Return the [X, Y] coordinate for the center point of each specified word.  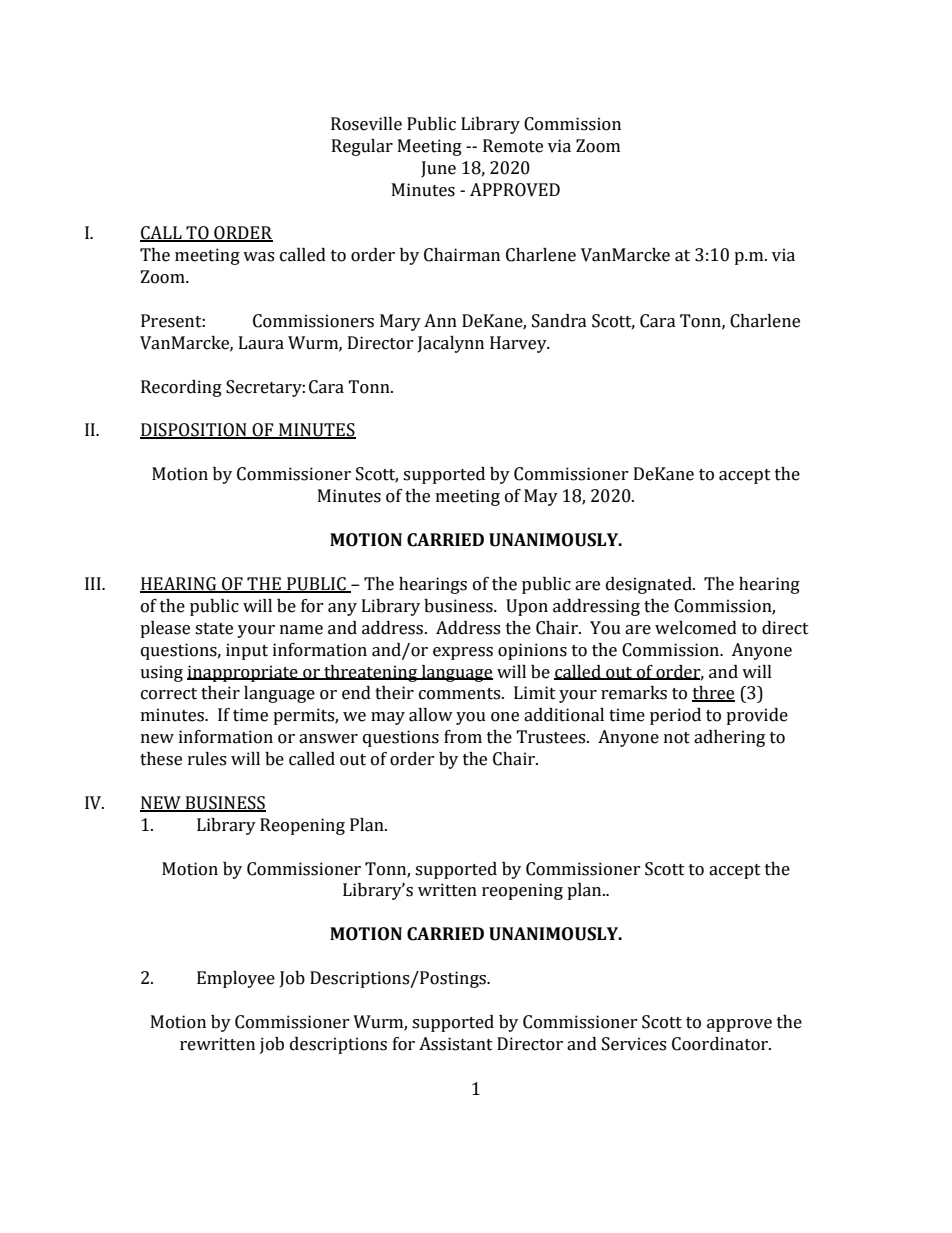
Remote [513, 146]
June [438, 169]
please [165, 629]
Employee [236, 979]
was [258, 257]
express [463, 653]
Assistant [456, 1044]
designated [650, 585]
